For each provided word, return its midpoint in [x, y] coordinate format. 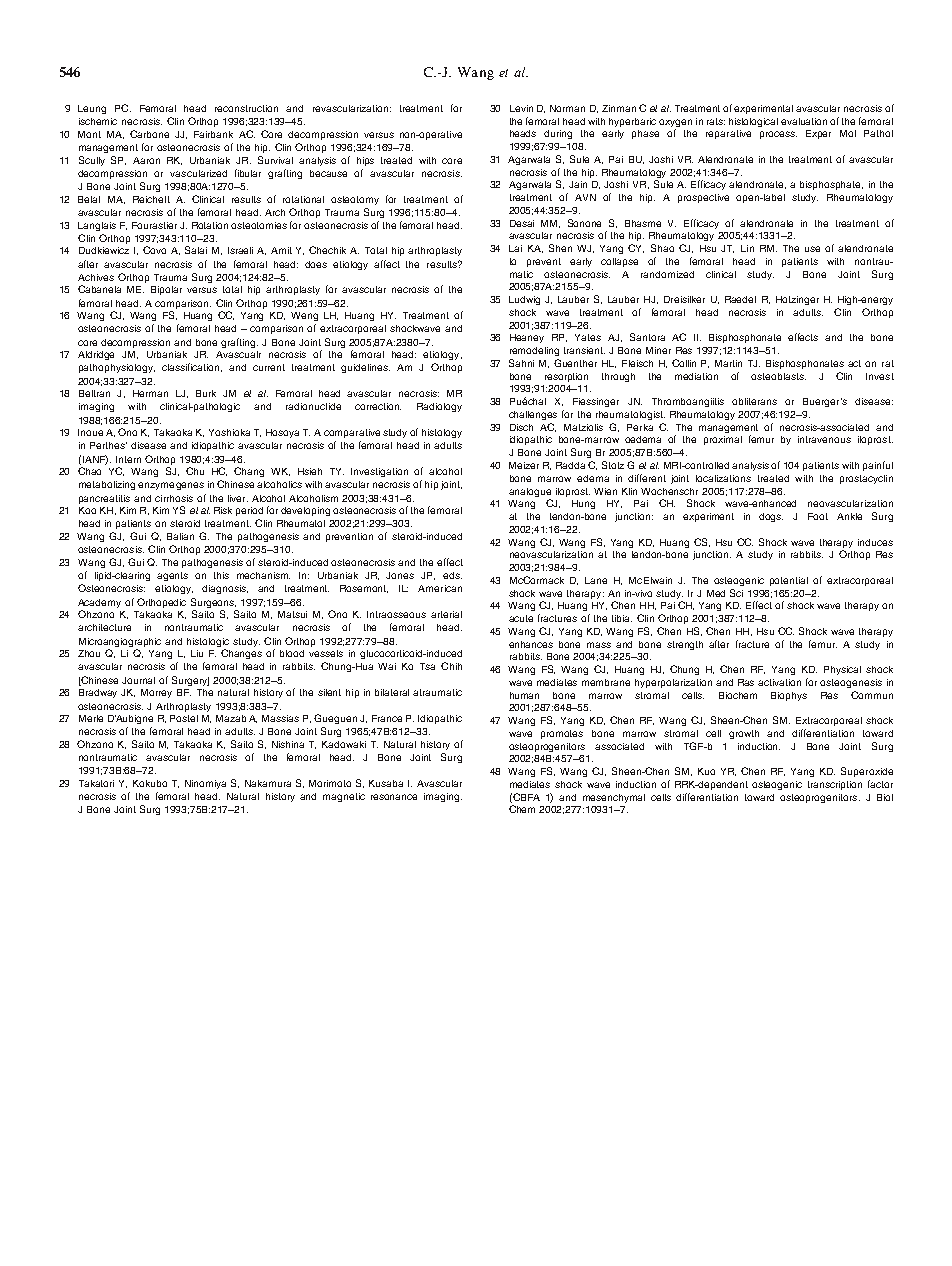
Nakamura [268, 783]
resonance [394, 797]
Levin [521, 108]
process [778, 135]
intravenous [824, 439]
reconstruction [246, 108]
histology [442, 433]
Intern [128, 459]
